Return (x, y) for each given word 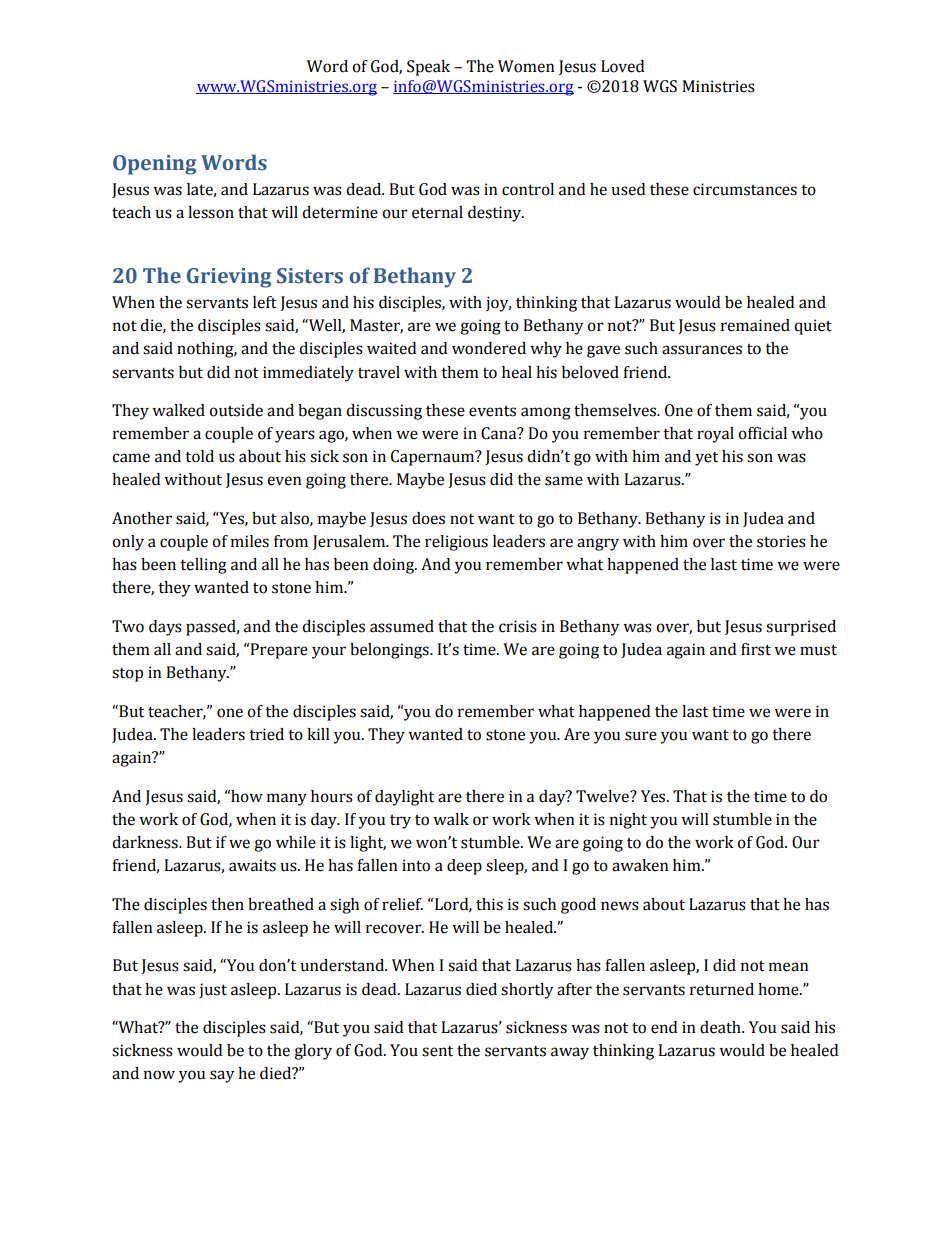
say (222, 1076)
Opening (154, 165)
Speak (428, 68)
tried (266, 734)
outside (236, 410)
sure (641, 736)
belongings (390, 651)
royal (715, 435)
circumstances (745, 189)
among (546, 413)
